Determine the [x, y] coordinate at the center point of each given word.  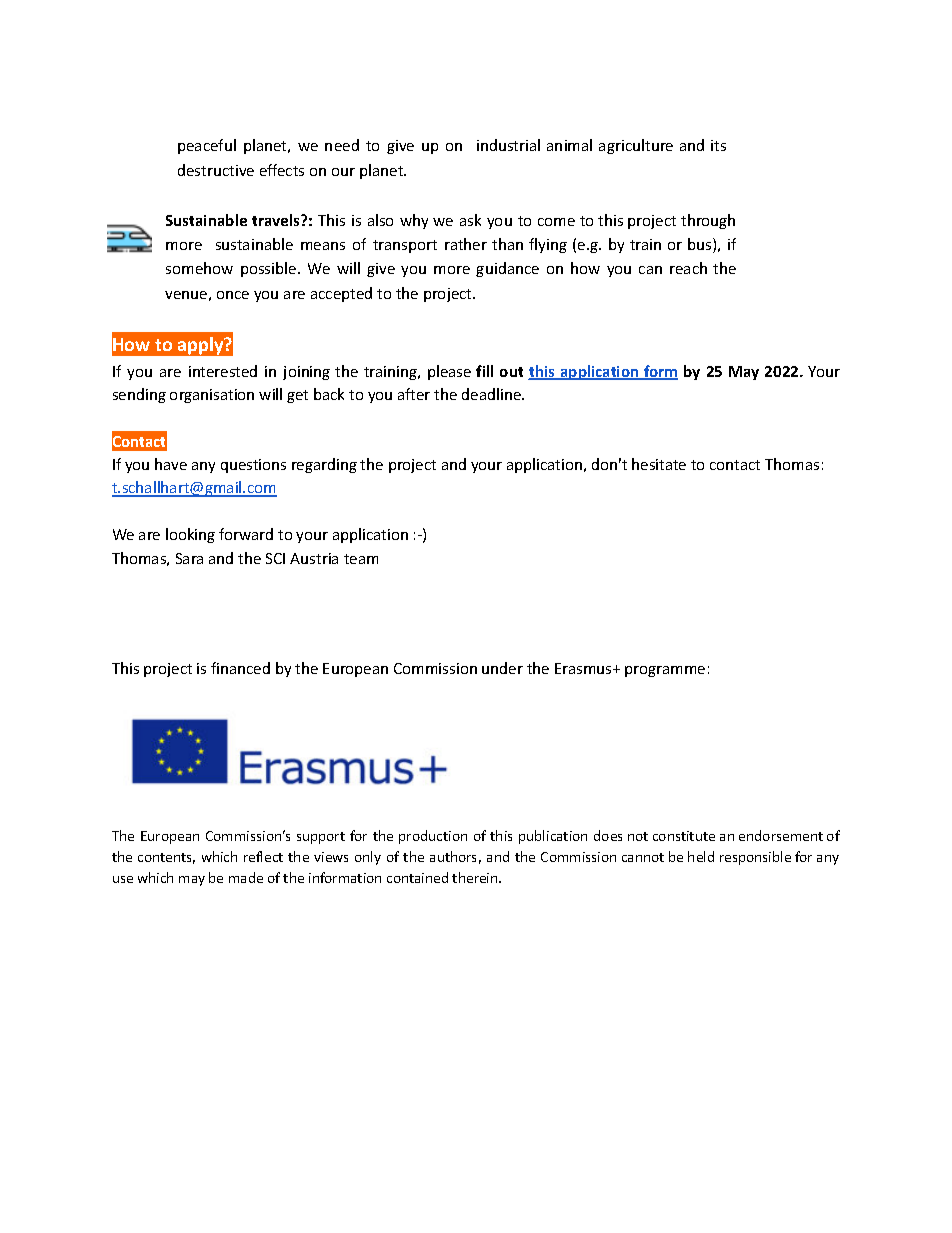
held [701, 856]
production [433, 837]
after [414, 394]
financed [240, 668]
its [718, 145]
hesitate [659, 464]
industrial [508, 145]
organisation [212, 396]
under [502, 668]
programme [665, 671]
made [246, 877]
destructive [216, 170]
